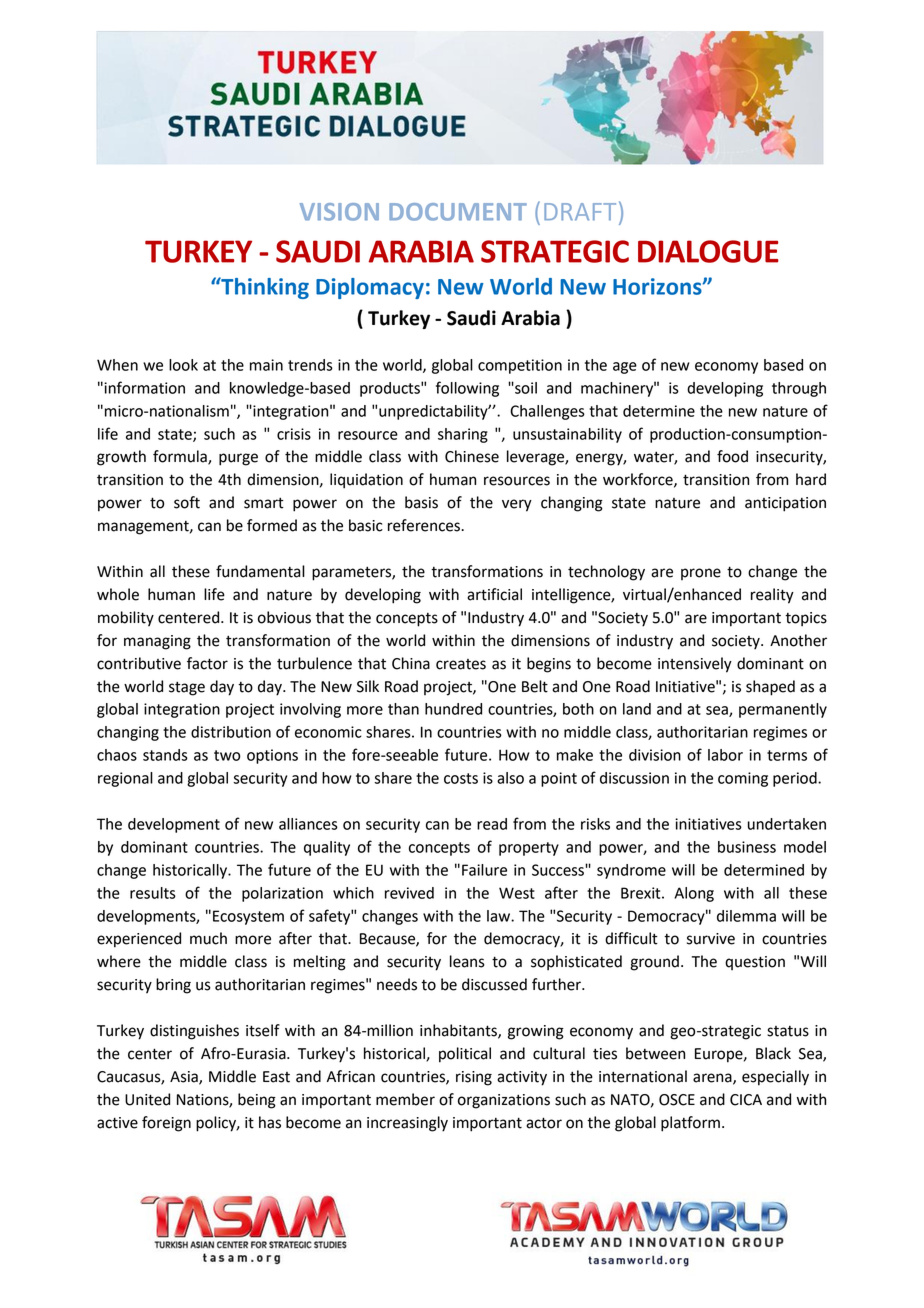 The height and width of the document is (1308, 924). Describe the element at coordinates (677, 1100) in the document. I see `OSCE` at that location.
